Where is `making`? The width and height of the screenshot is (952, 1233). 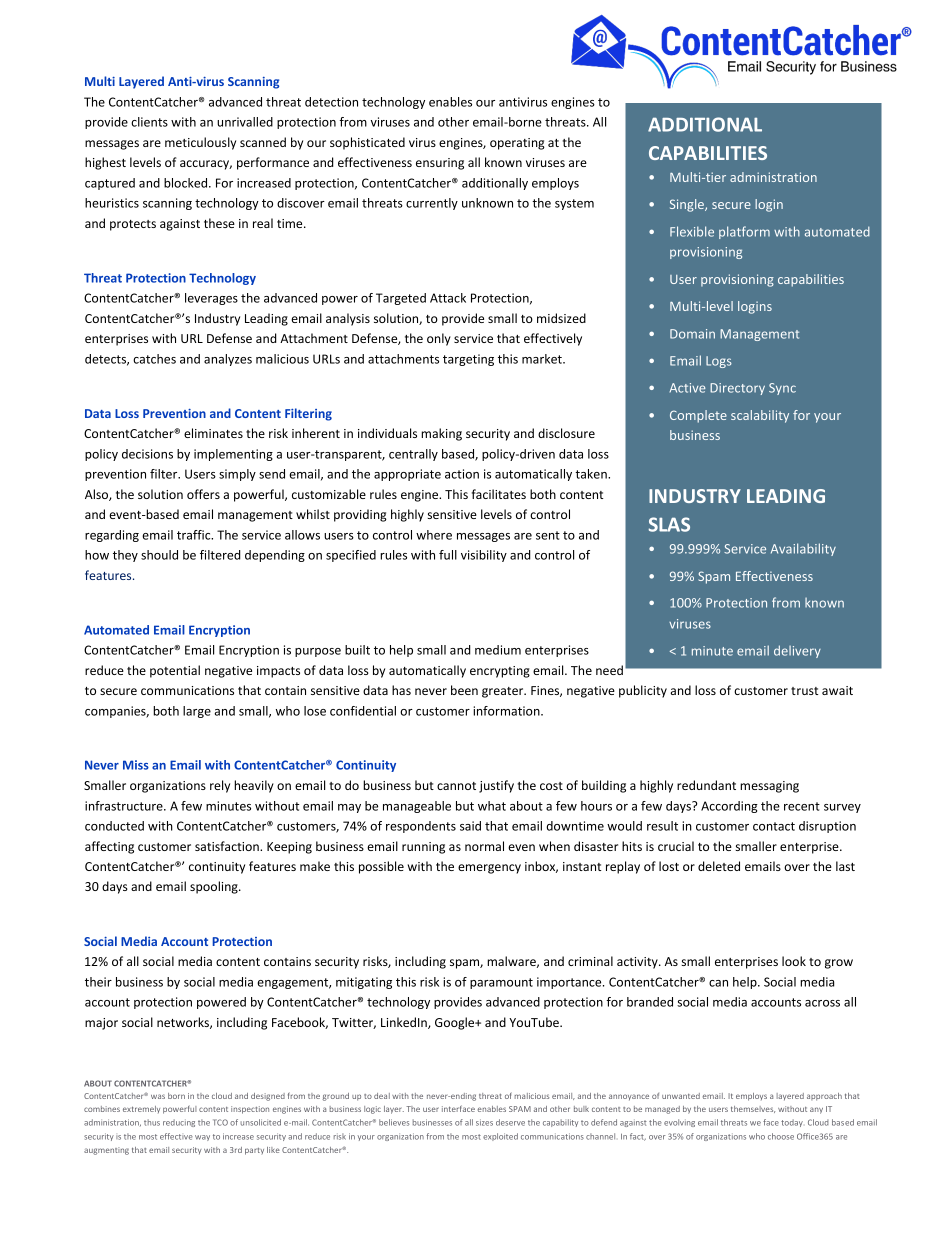
making is located at coordinates (441, 434).
